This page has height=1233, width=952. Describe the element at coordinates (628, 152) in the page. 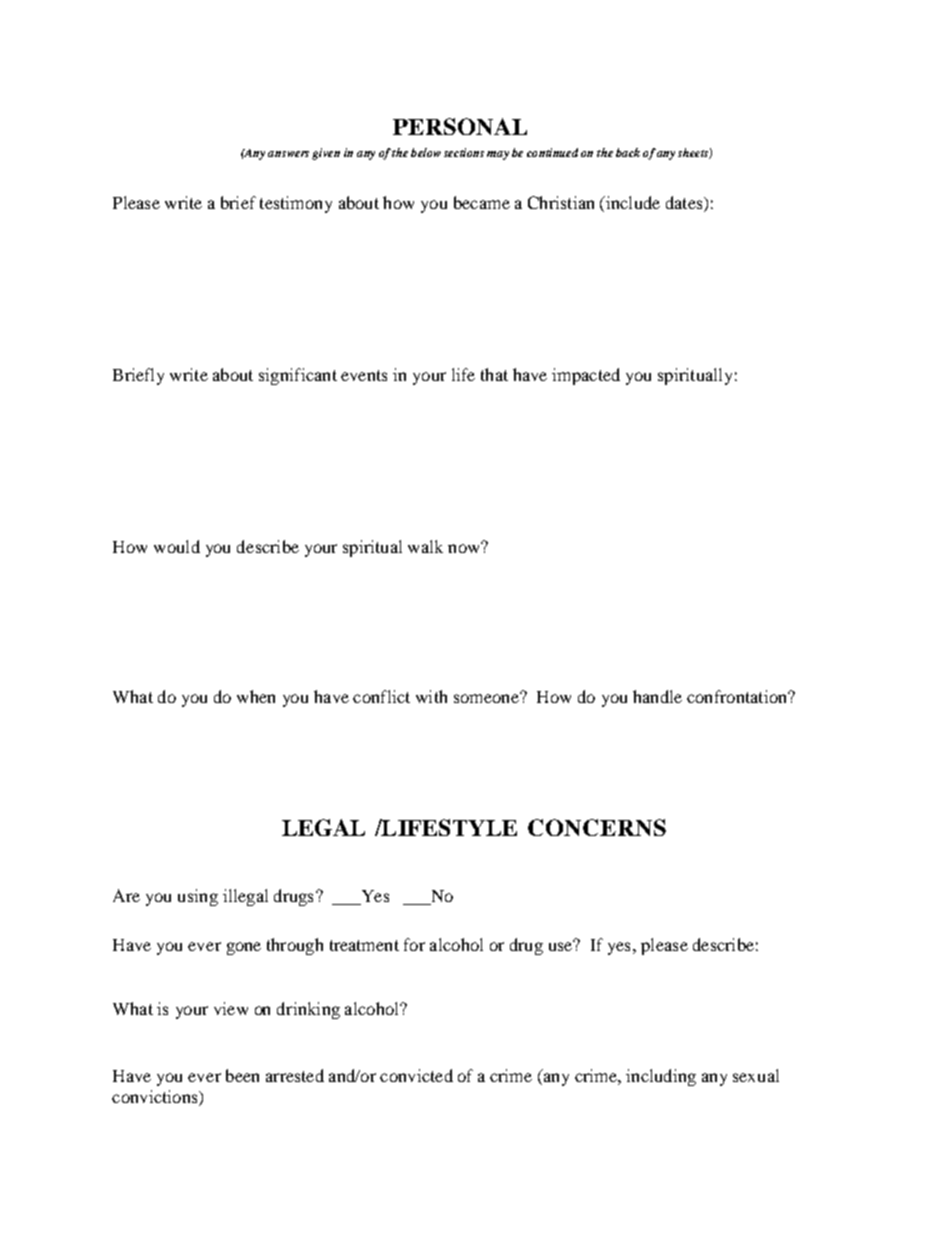

I see `back` at that location.
